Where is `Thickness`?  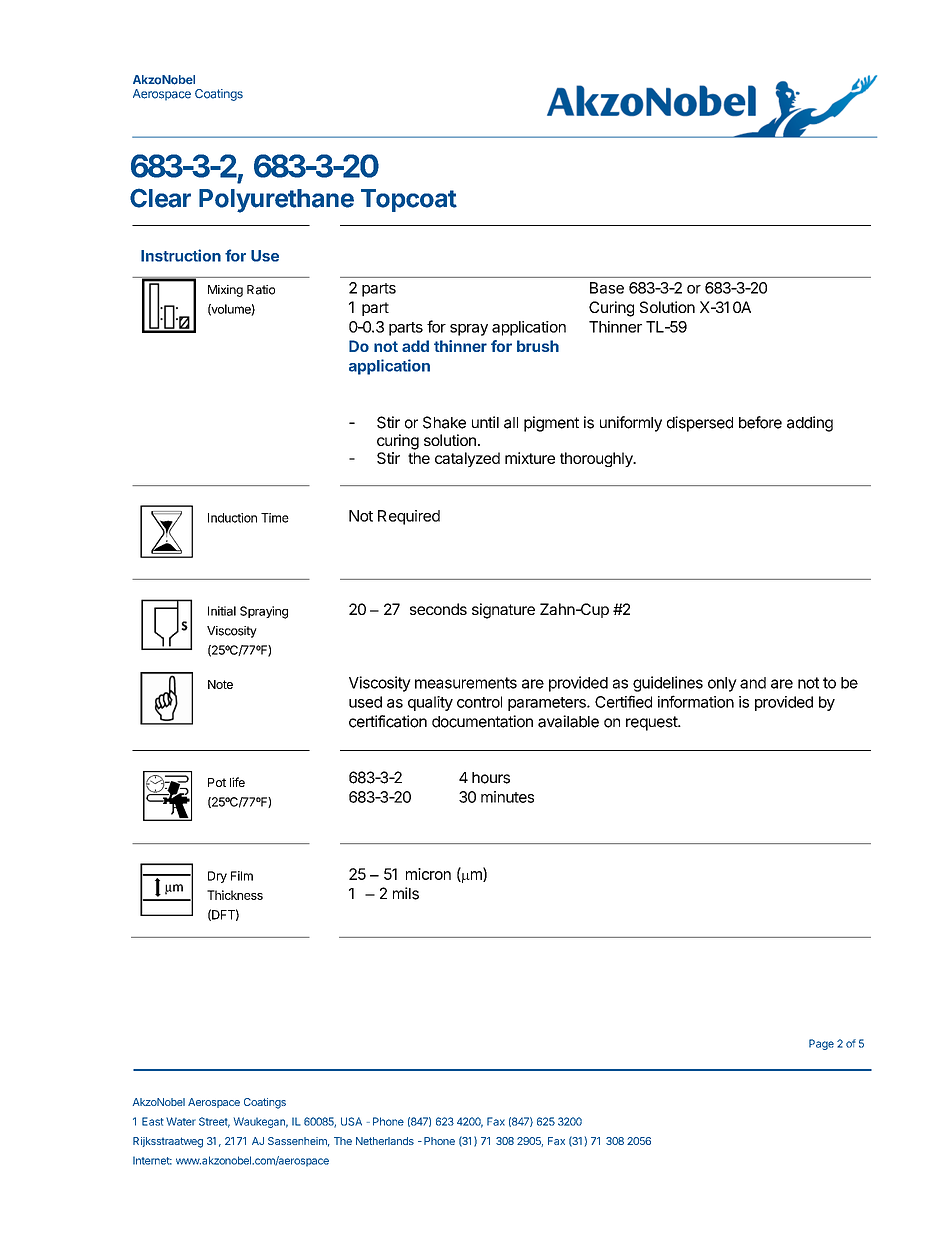 Thickness is located at coordinates (235, 895).
